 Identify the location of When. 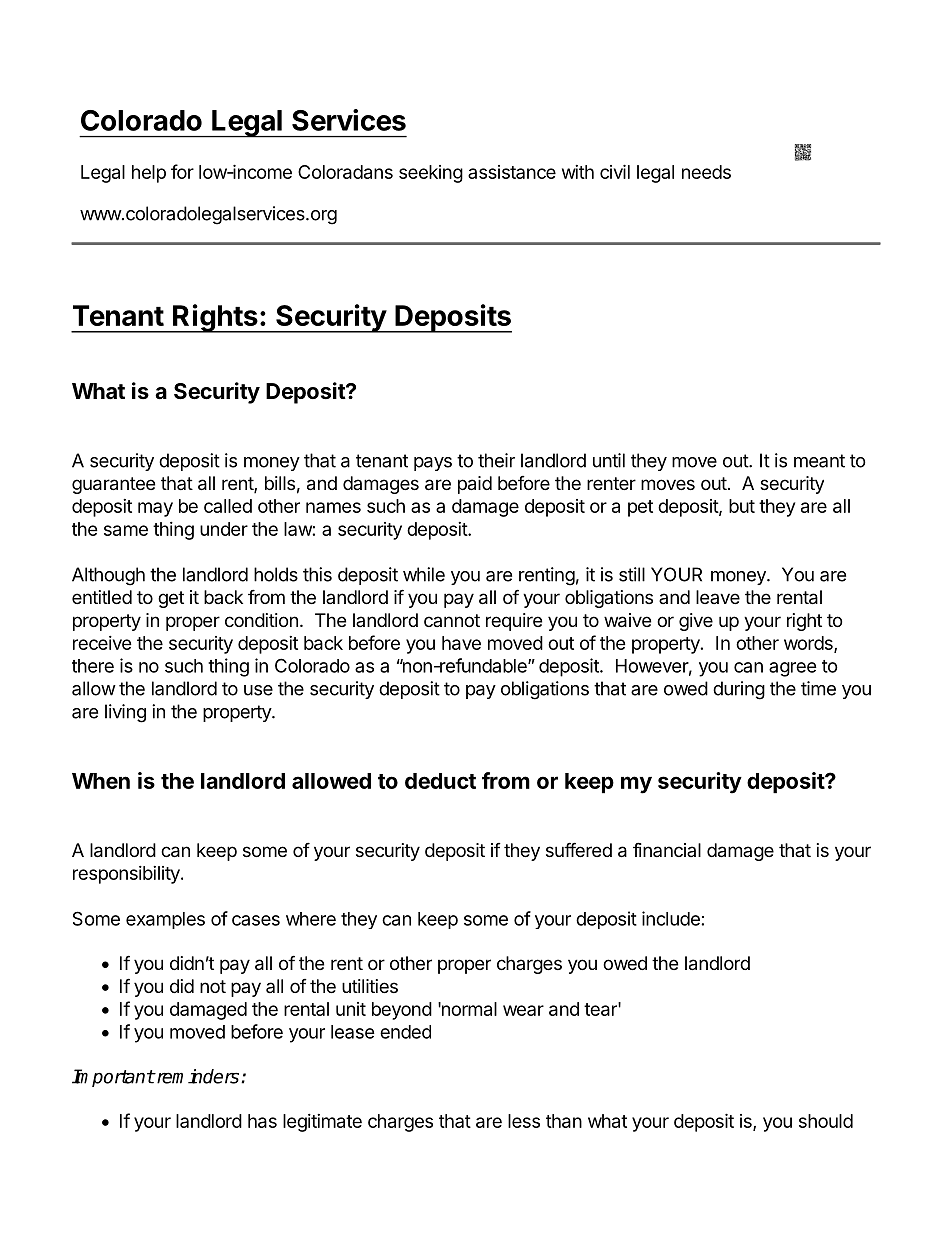
(101, 781).
